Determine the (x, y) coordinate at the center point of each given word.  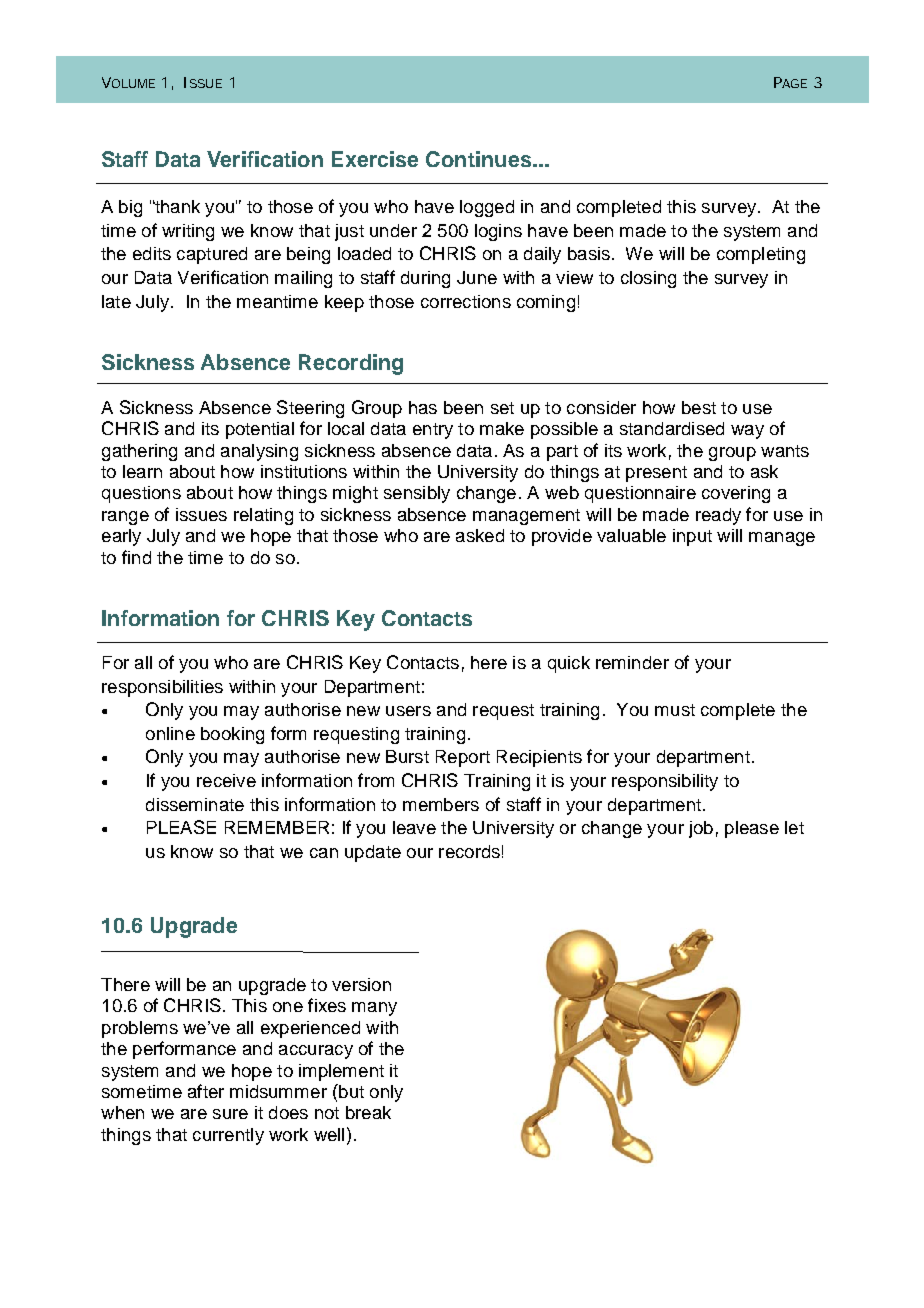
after (206, 1091)
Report (463, 758)
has (423, 407)
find (136, 557)
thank (176, 206)
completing (761, 255)
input (692, 537)
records (469, 851)
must (675, 710)
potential (260, 430)
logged (487, 208)
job (701, 829)
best (699, 407)
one (288, 1007)
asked (480, 535)
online (170, 733)
